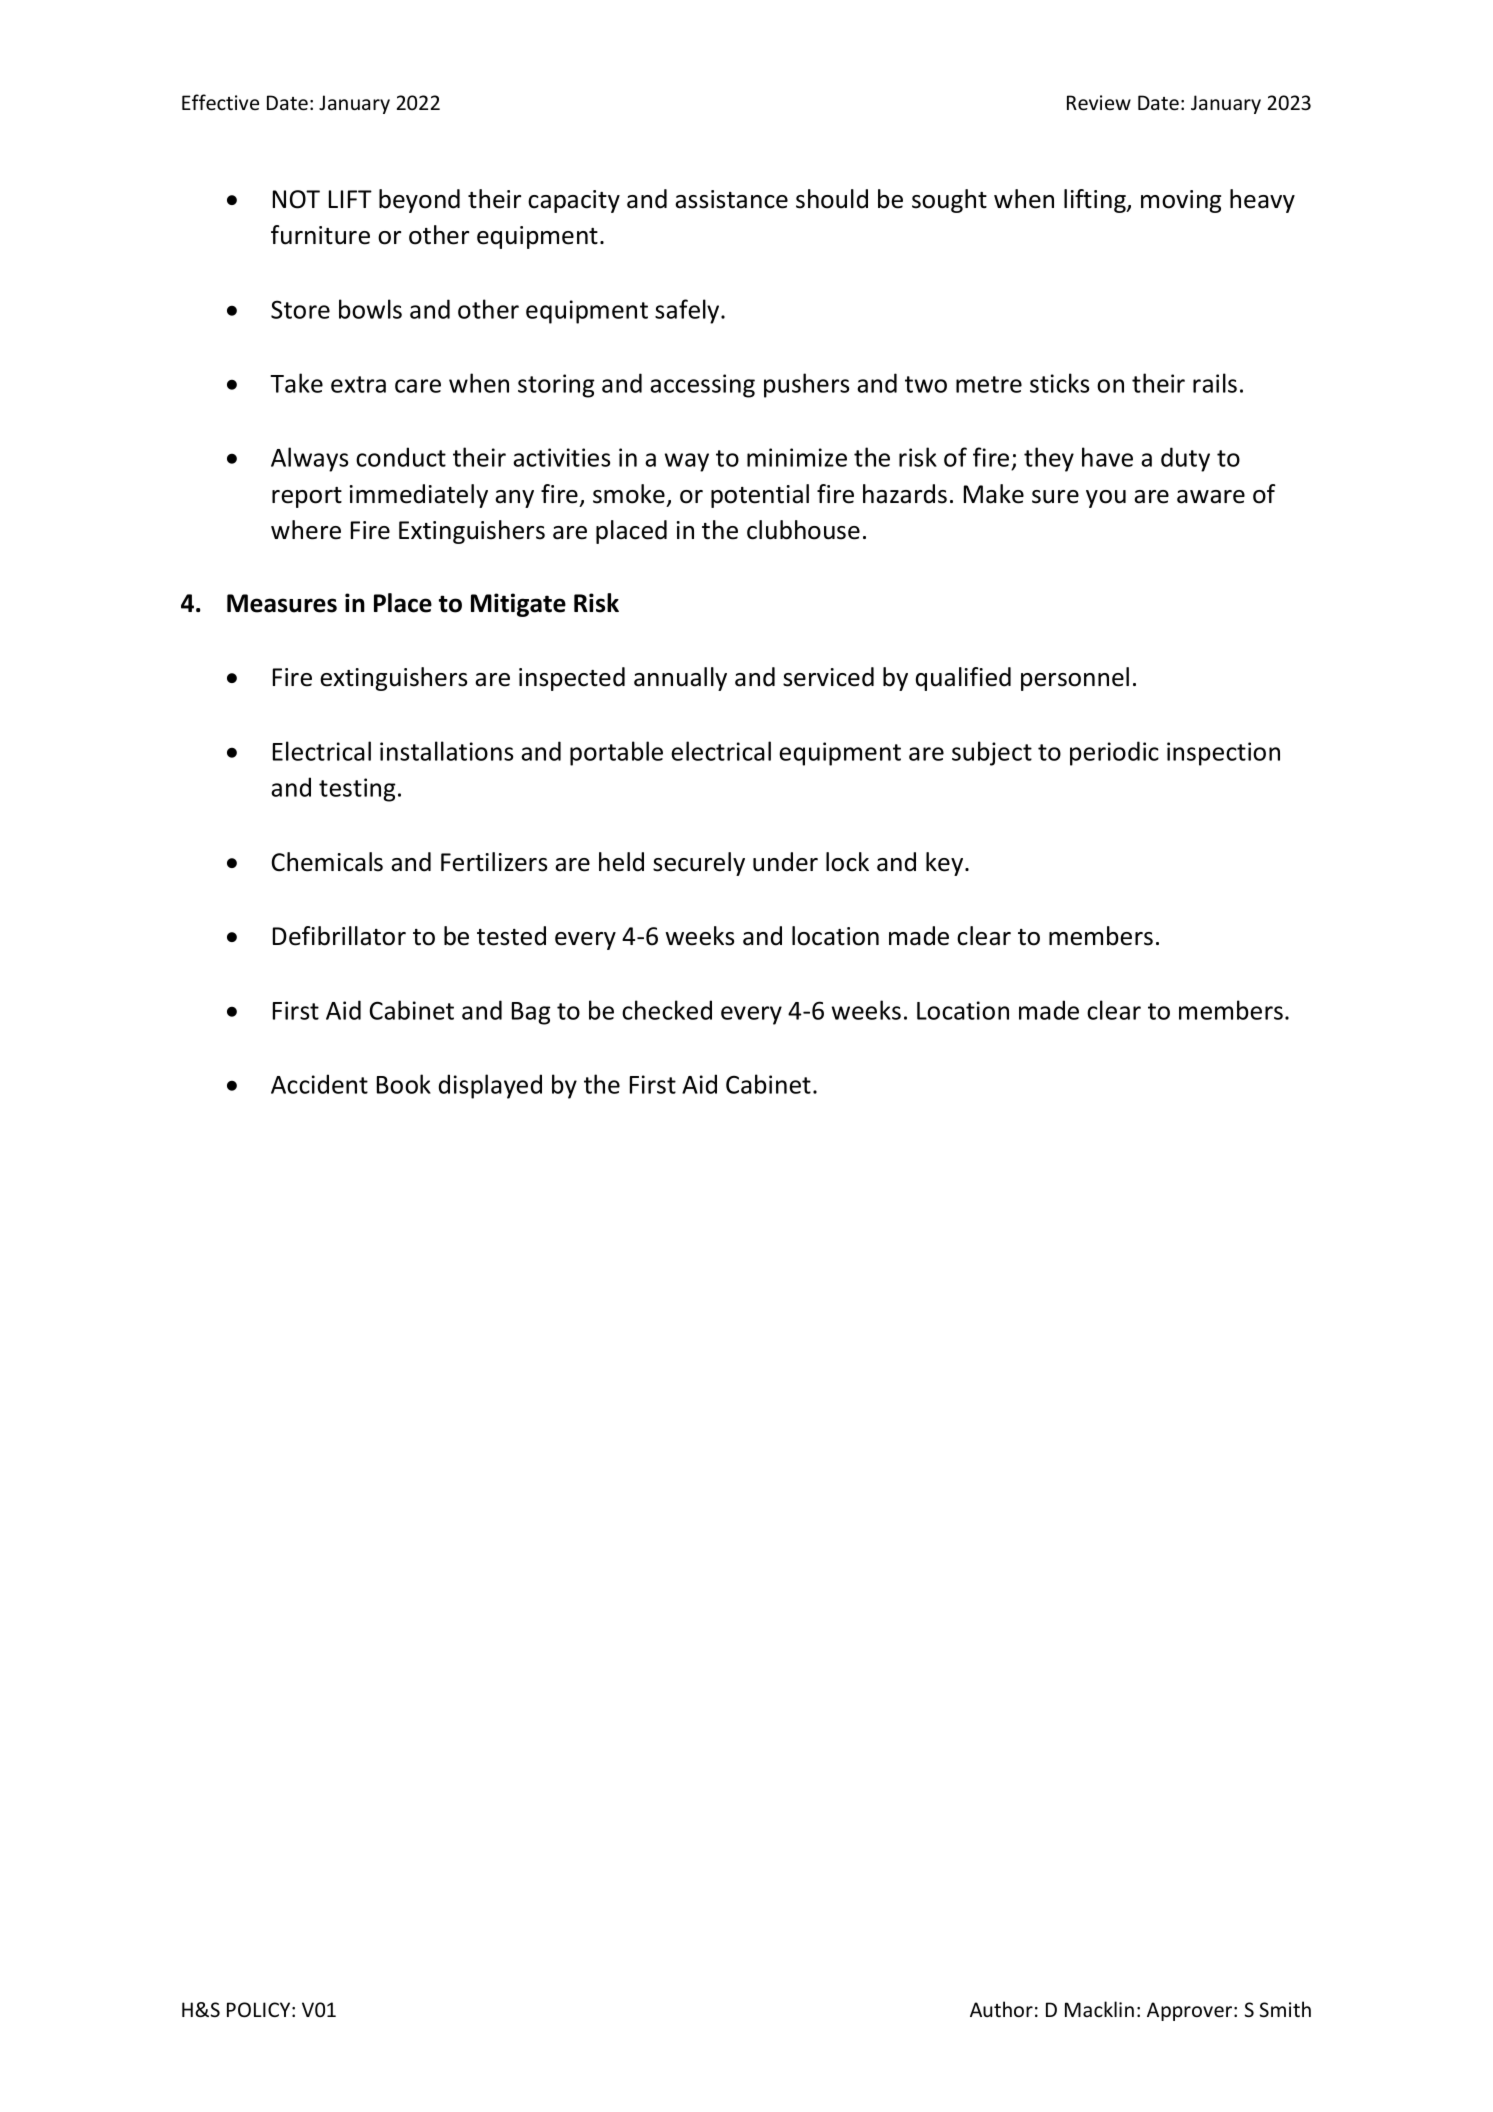 The width and height of the image is (1493, 2112). Describe the element at coordinates (319, 1084) in the image. I see `Accident` at that location.
